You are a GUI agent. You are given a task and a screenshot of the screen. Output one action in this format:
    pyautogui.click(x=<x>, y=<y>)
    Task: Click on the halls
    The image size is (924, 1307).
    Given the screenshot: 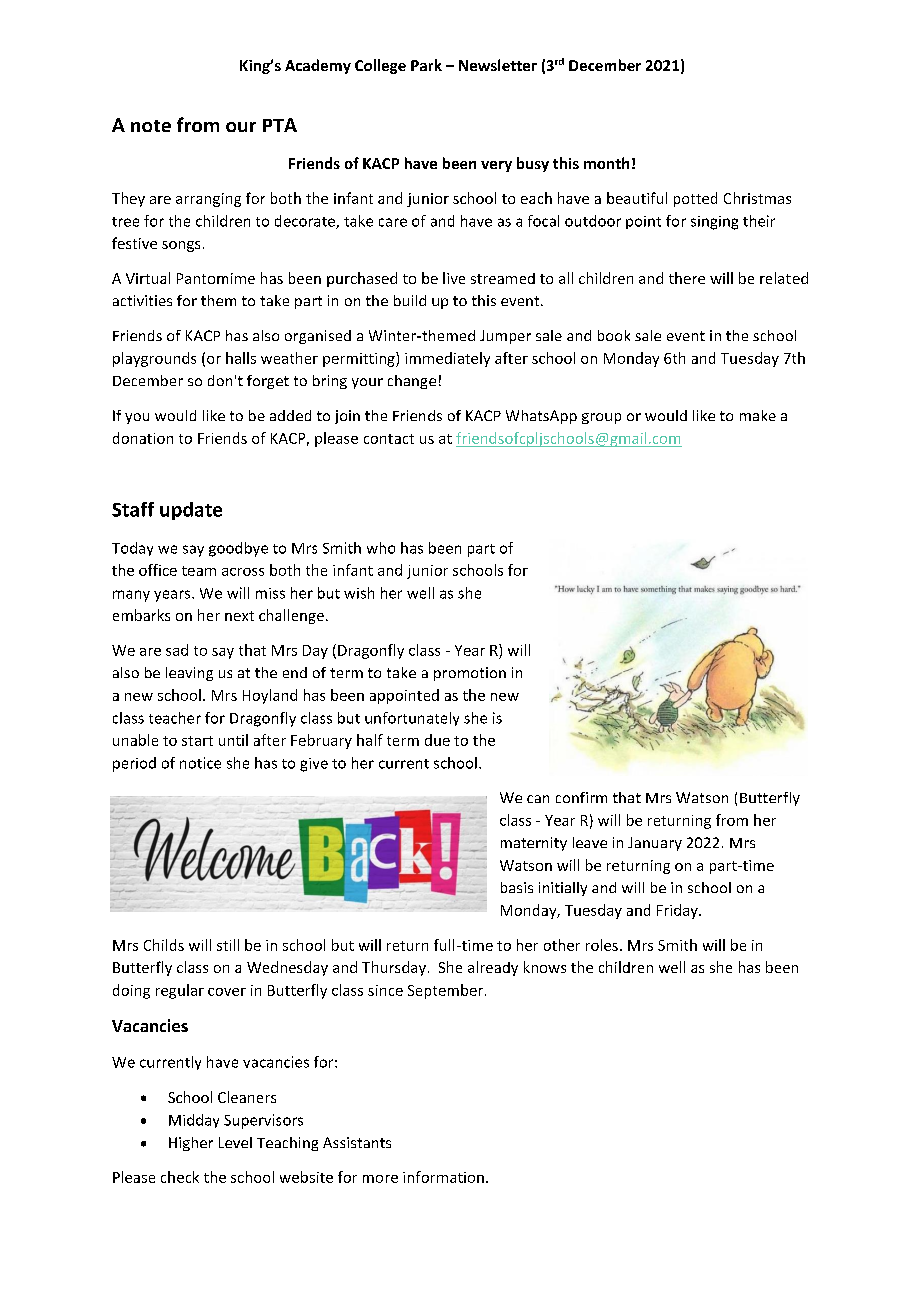 What is the action you would take?
    pyautogui.click(x=241, y=358)
